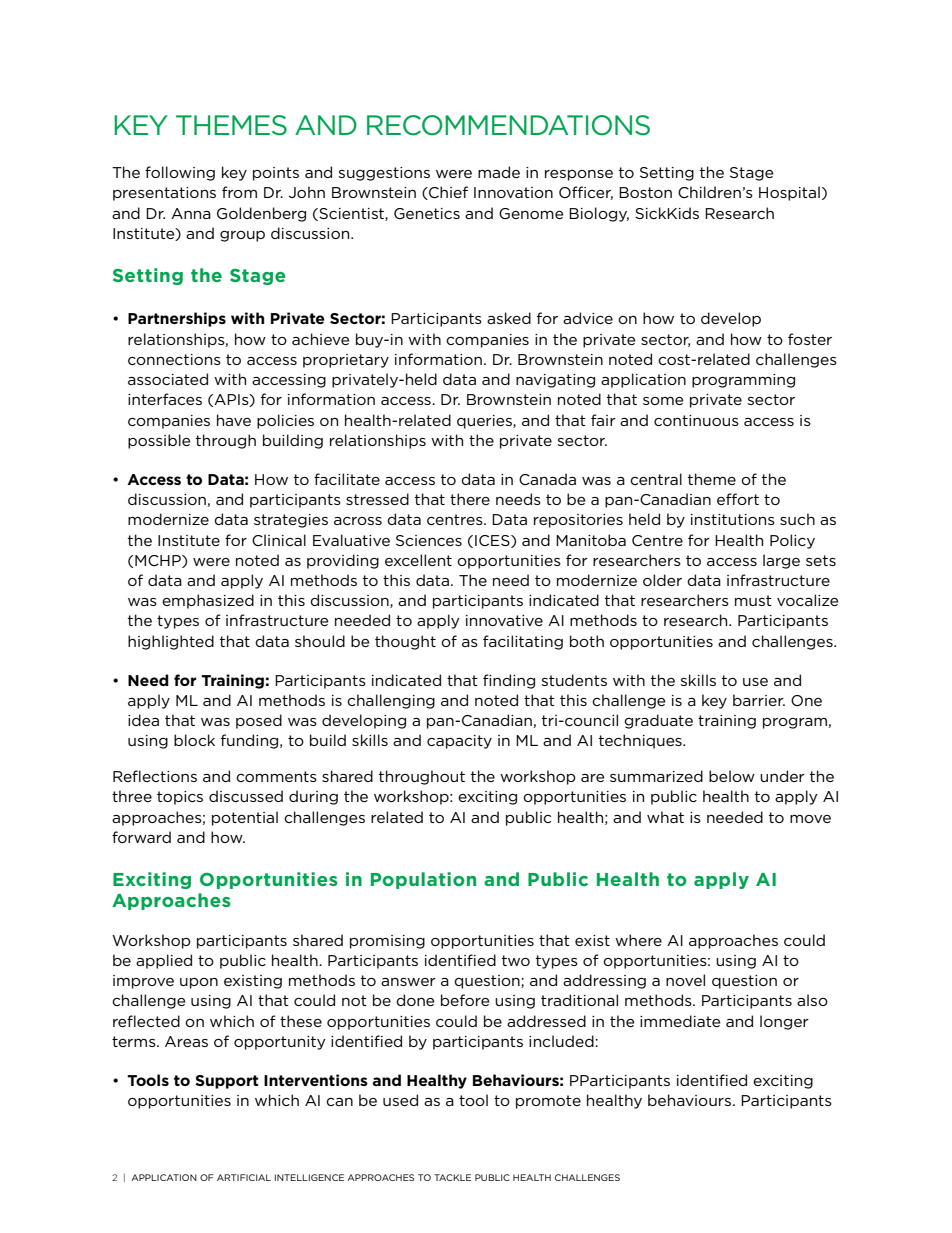 This screenshot has width=952, height=1233. Describe the element at coordinates (523, 642) in the screenshot. I see `facilitating` at that location.
